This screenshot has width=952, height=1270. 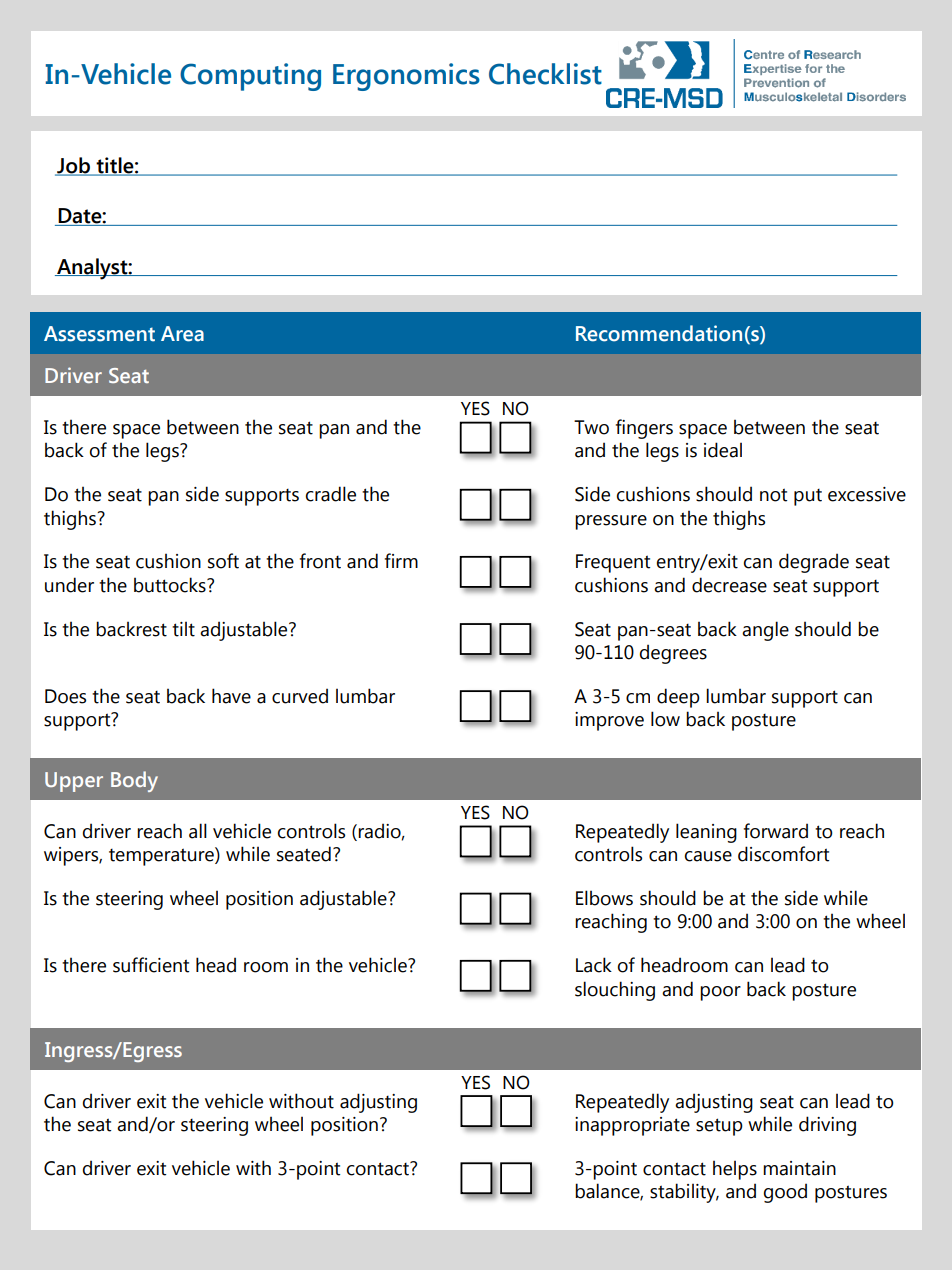 I want to click on sufficient, so click(x=151, y=965).
